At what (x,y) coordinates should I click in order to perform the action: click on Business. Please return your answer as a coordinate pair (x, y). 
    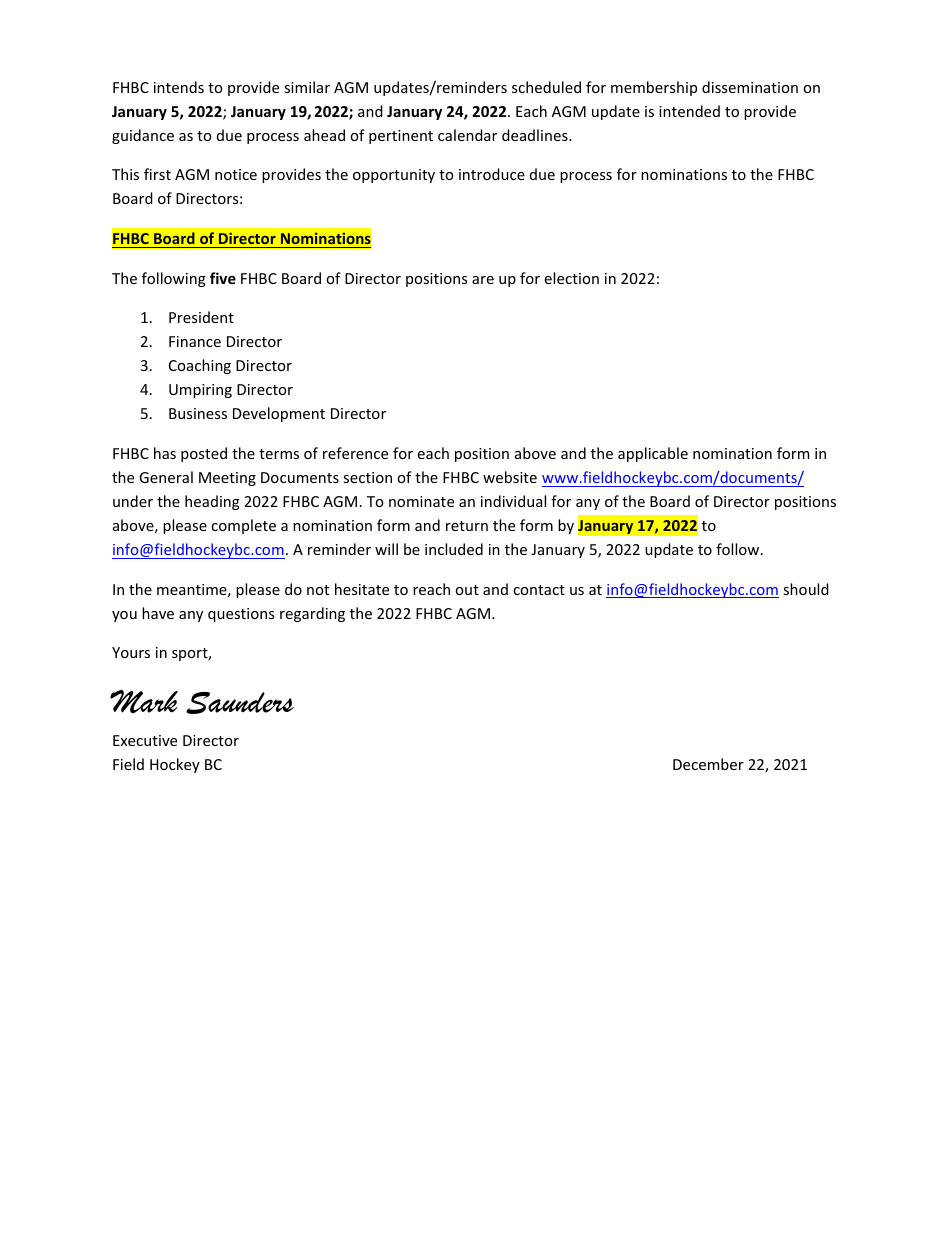
    Looking at the image, I should click on (198, 413).
